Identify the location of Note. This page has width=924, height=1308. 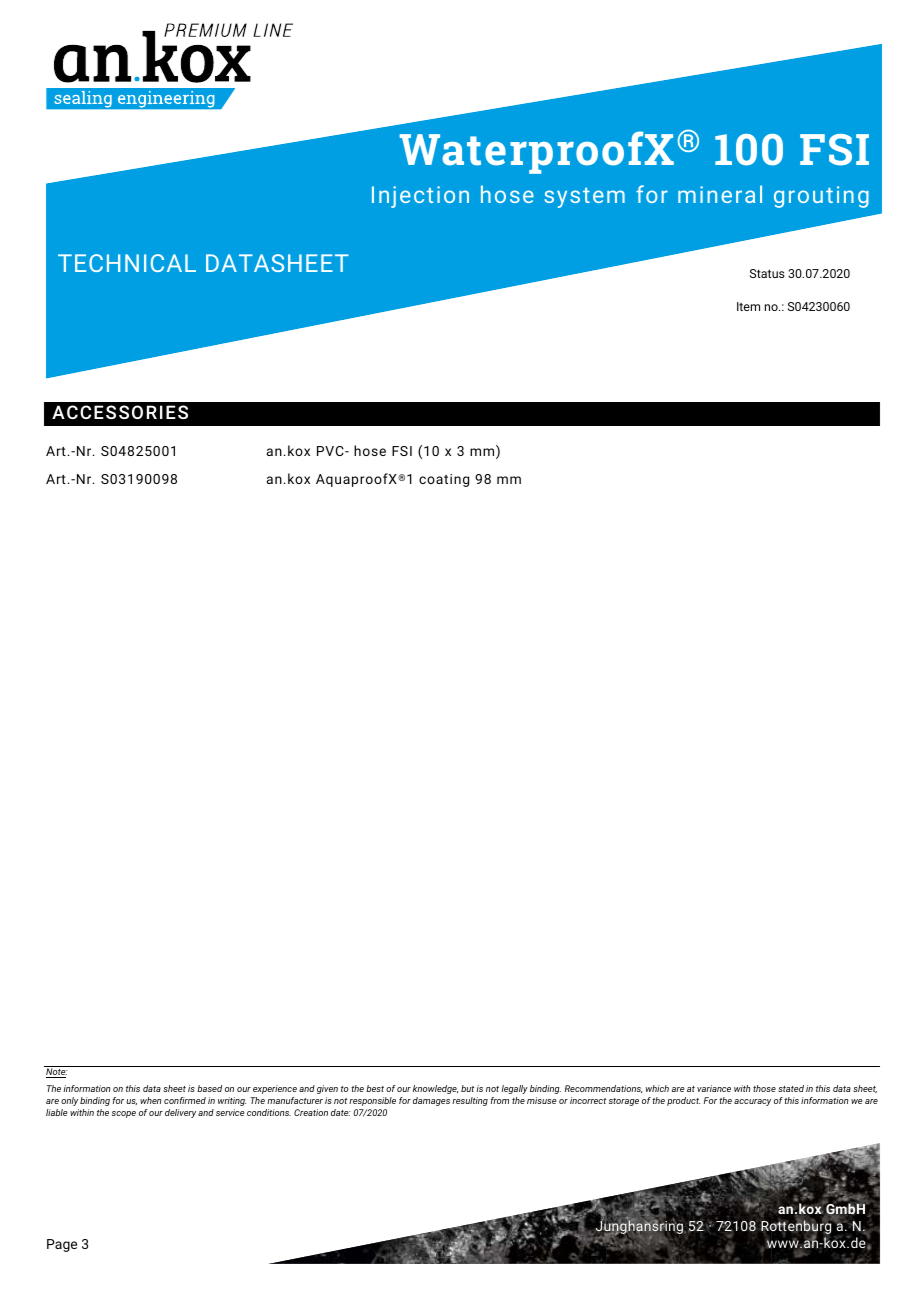
(57, 1073).
